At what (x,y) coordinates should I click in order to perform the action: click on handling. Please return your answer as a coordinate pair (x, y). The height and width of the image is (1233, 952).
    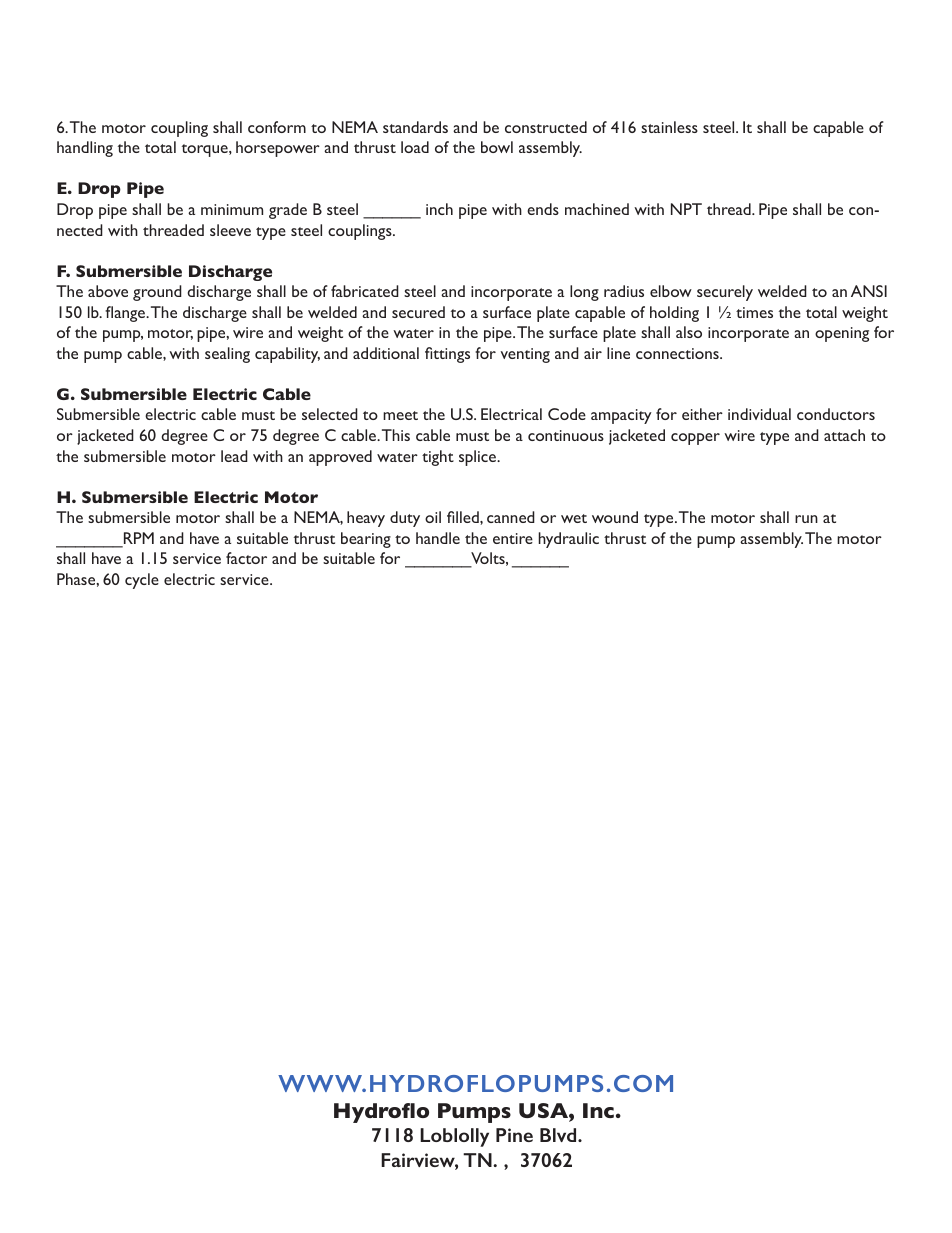
    Looking at the image, I should click on (85, 149).
